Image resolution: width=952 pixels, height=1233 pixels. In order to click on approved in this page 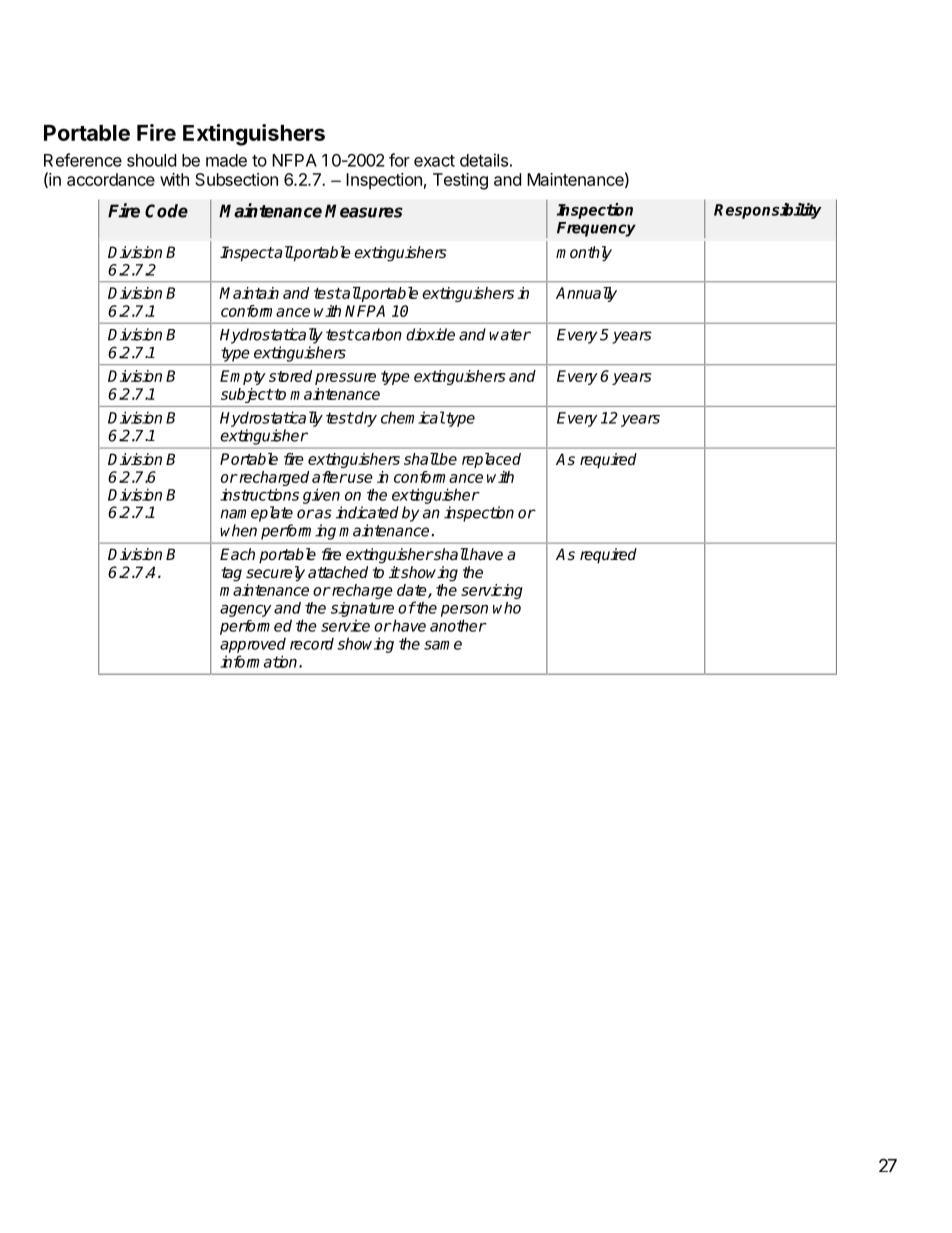, I will do `click(253, 645)`.
